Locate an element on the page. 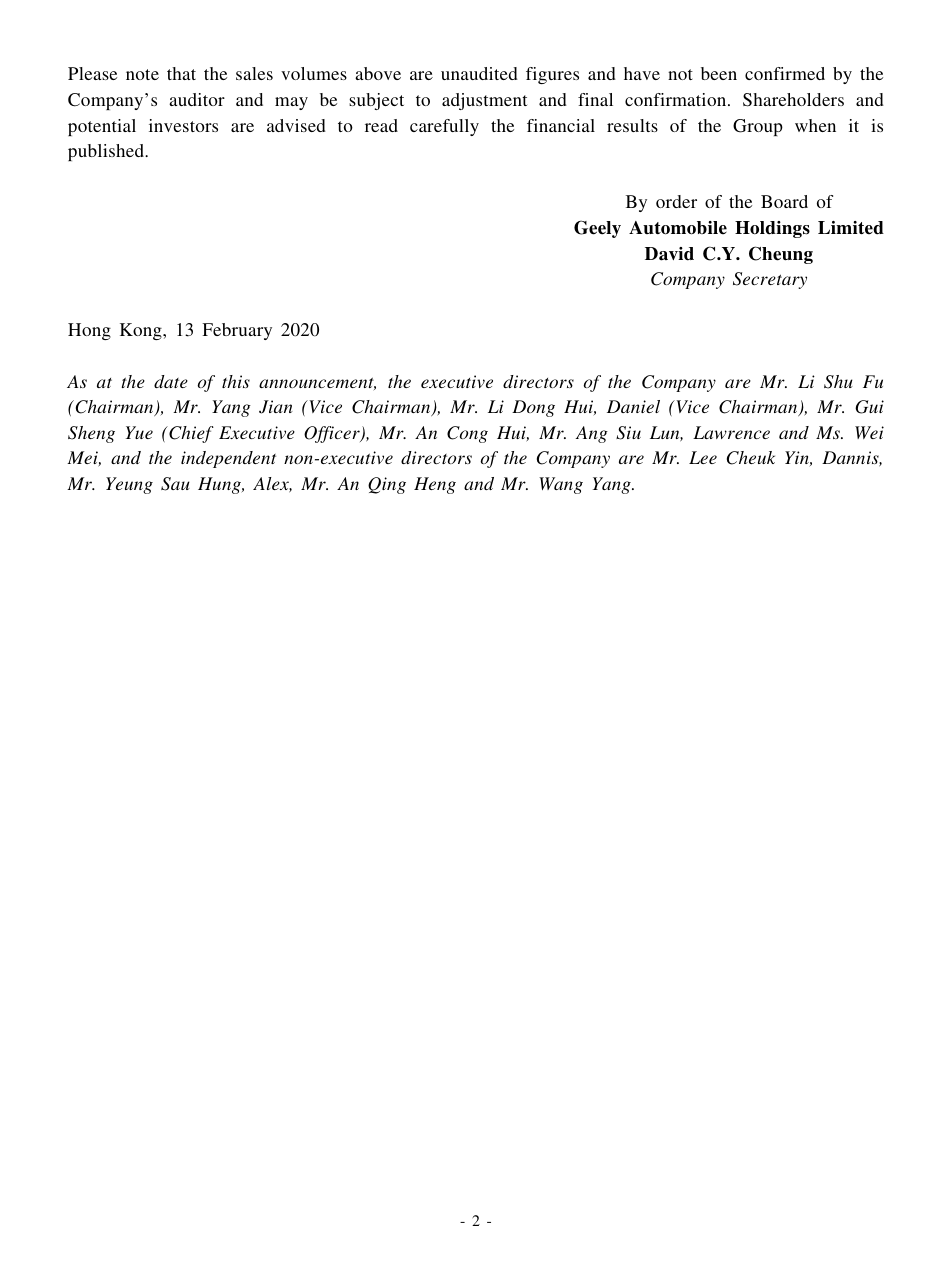  Kong is located at coordinates (142, 331).
